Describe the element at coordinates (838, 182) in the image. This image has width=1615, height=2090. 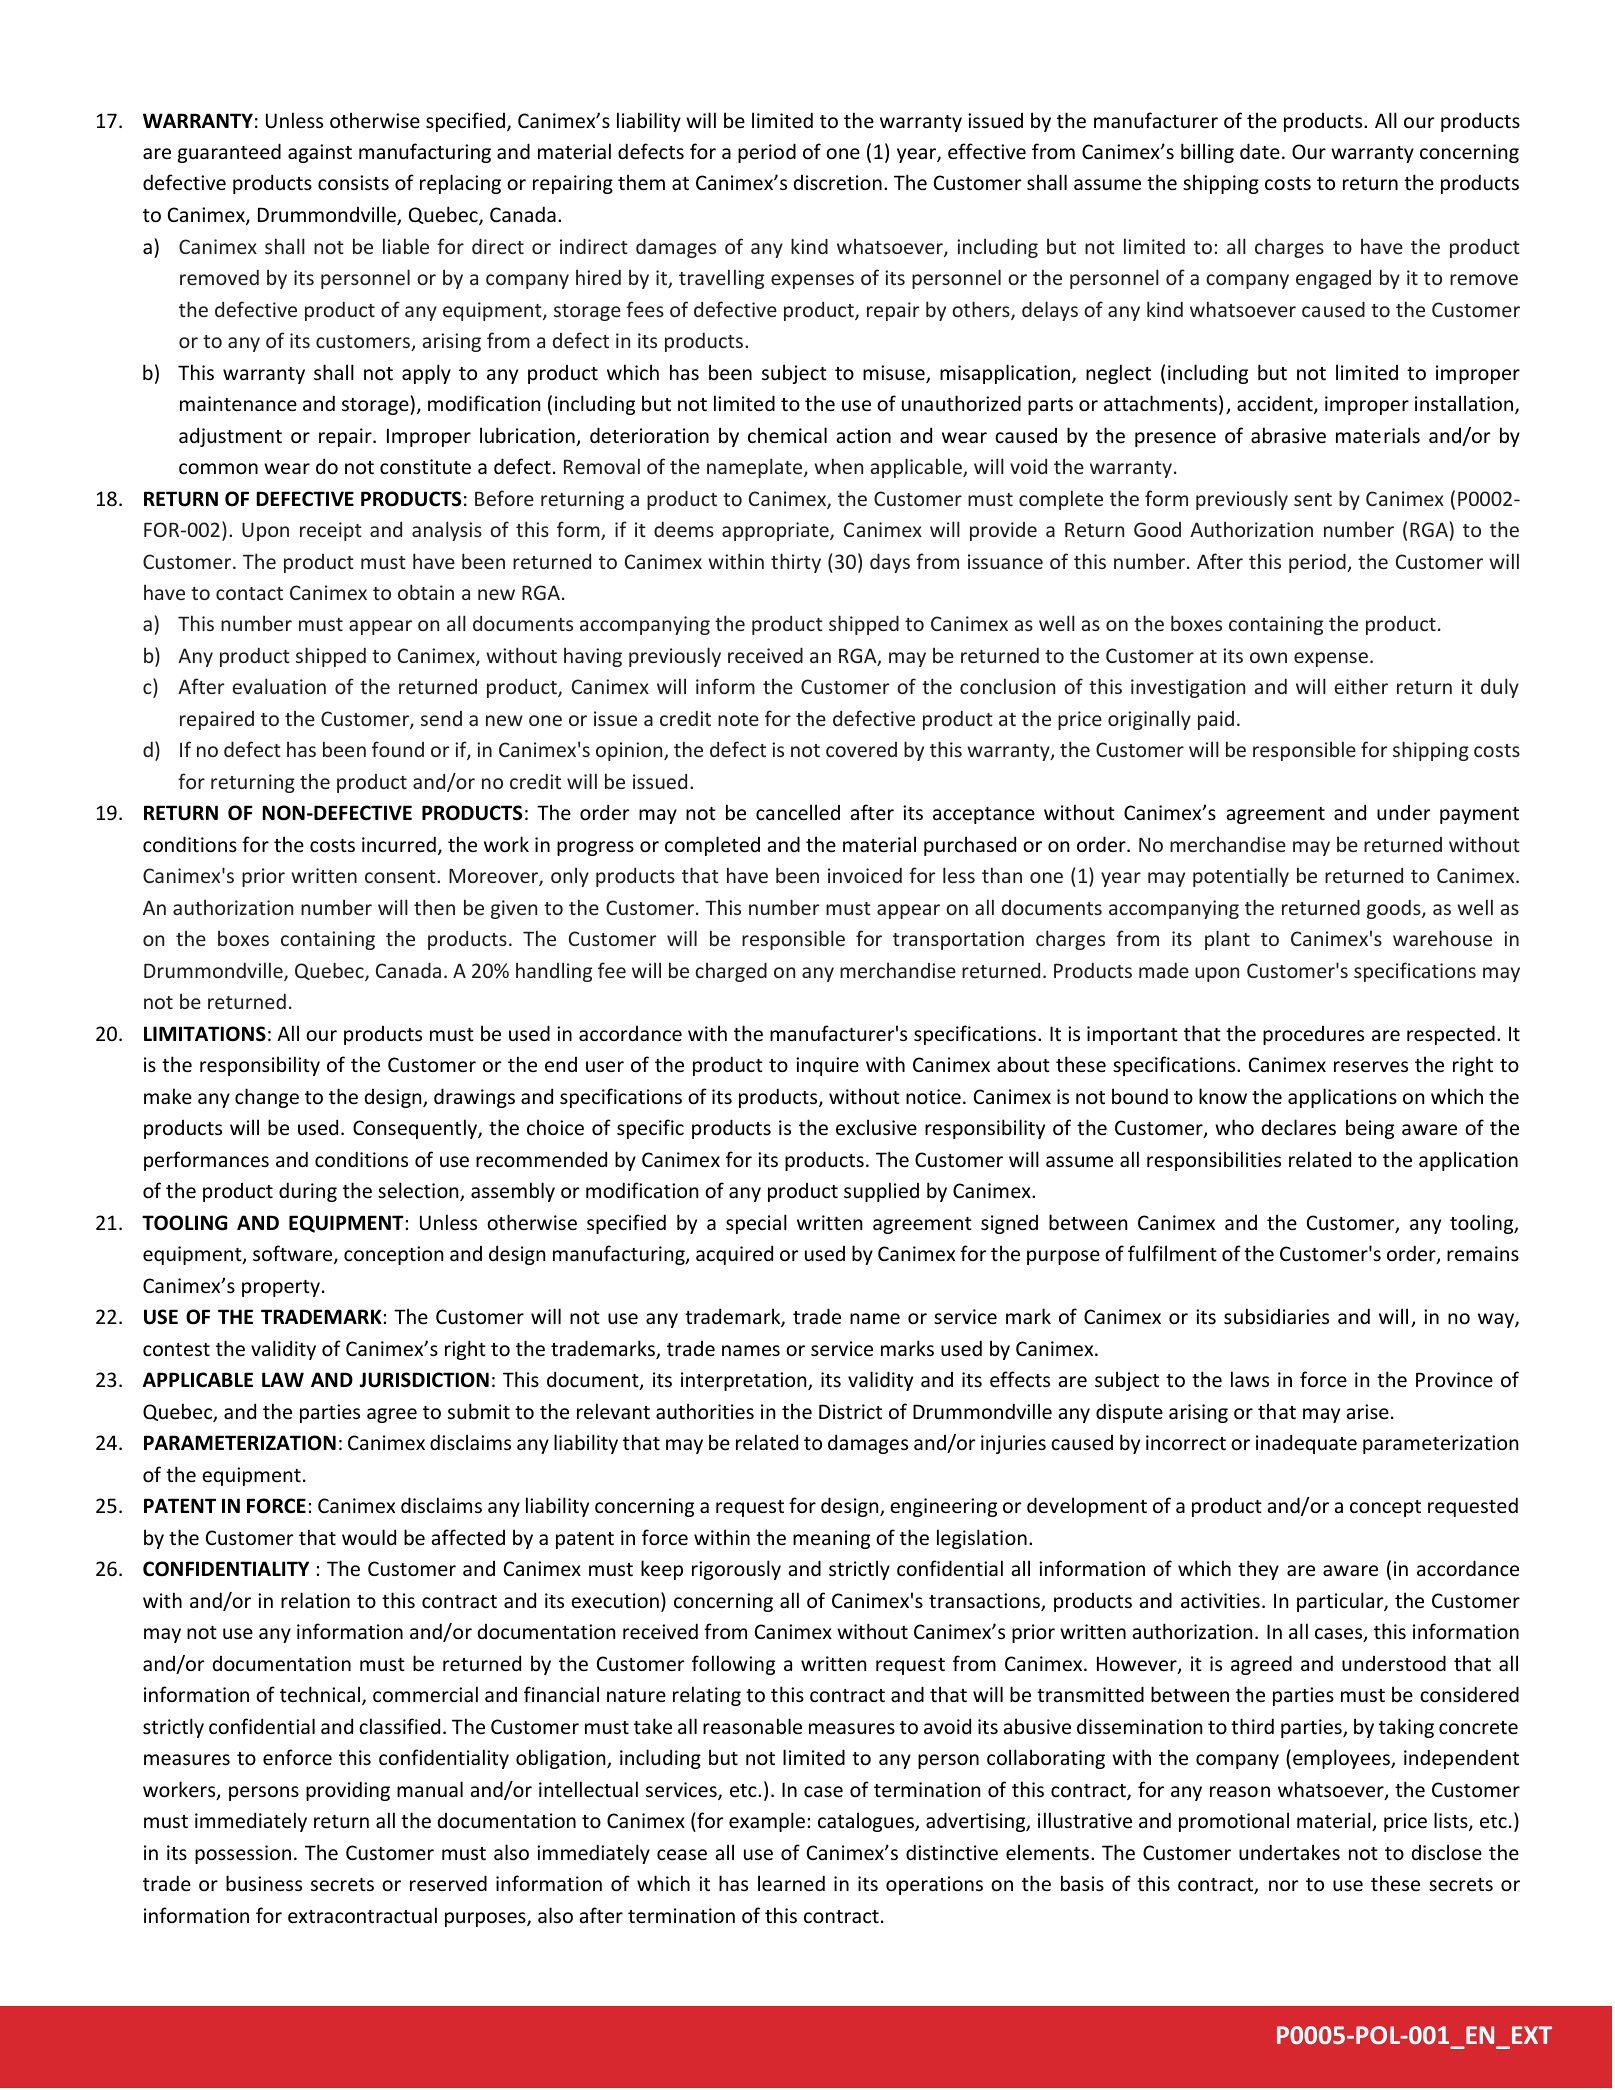
I see `discretion` at that location.
